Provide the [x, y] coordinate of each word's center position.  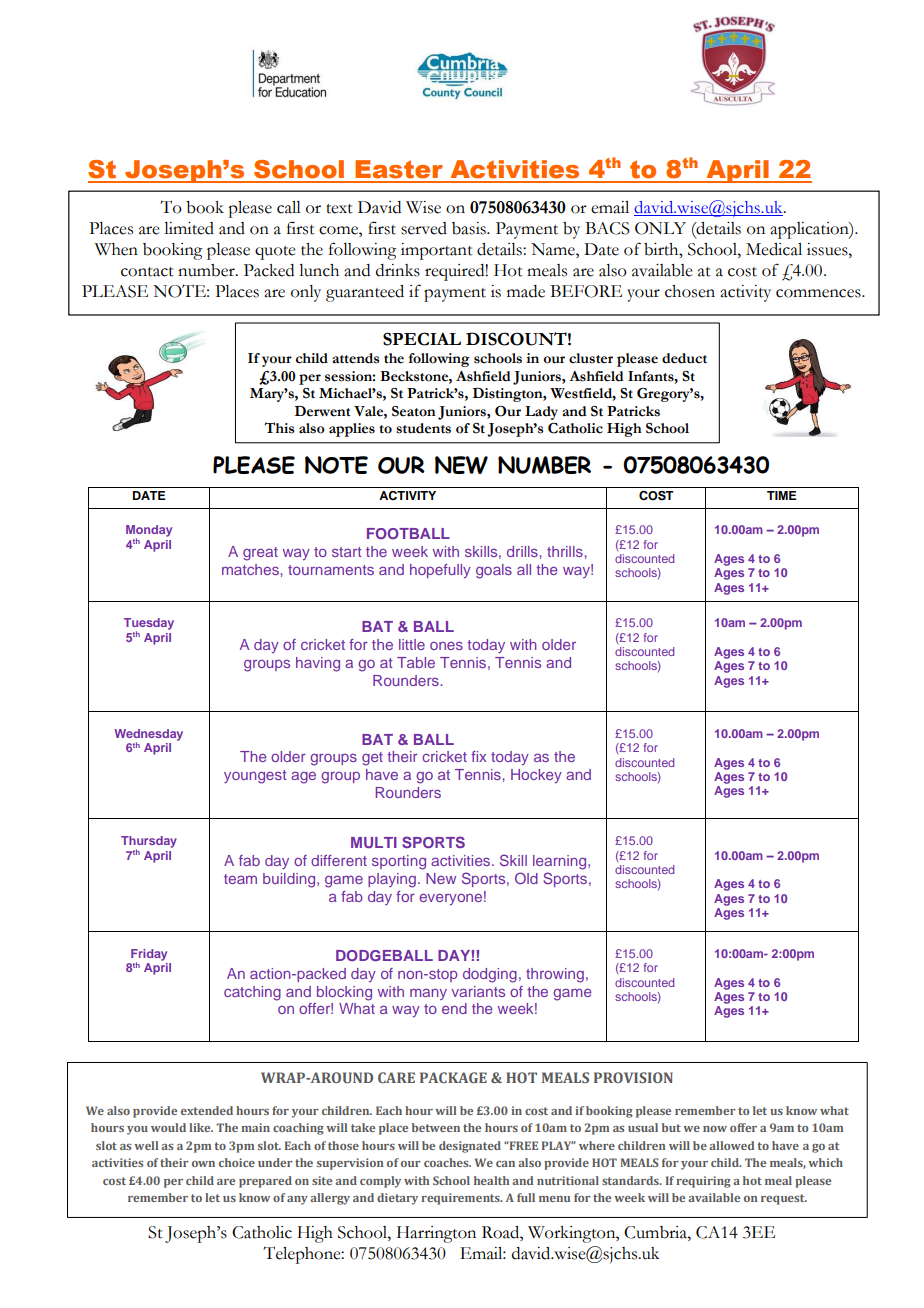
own [203, 1164]
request [784, 1199]
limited [189, 228]
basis [470, 228]
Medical [774, 249]
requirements [461, 1199]
